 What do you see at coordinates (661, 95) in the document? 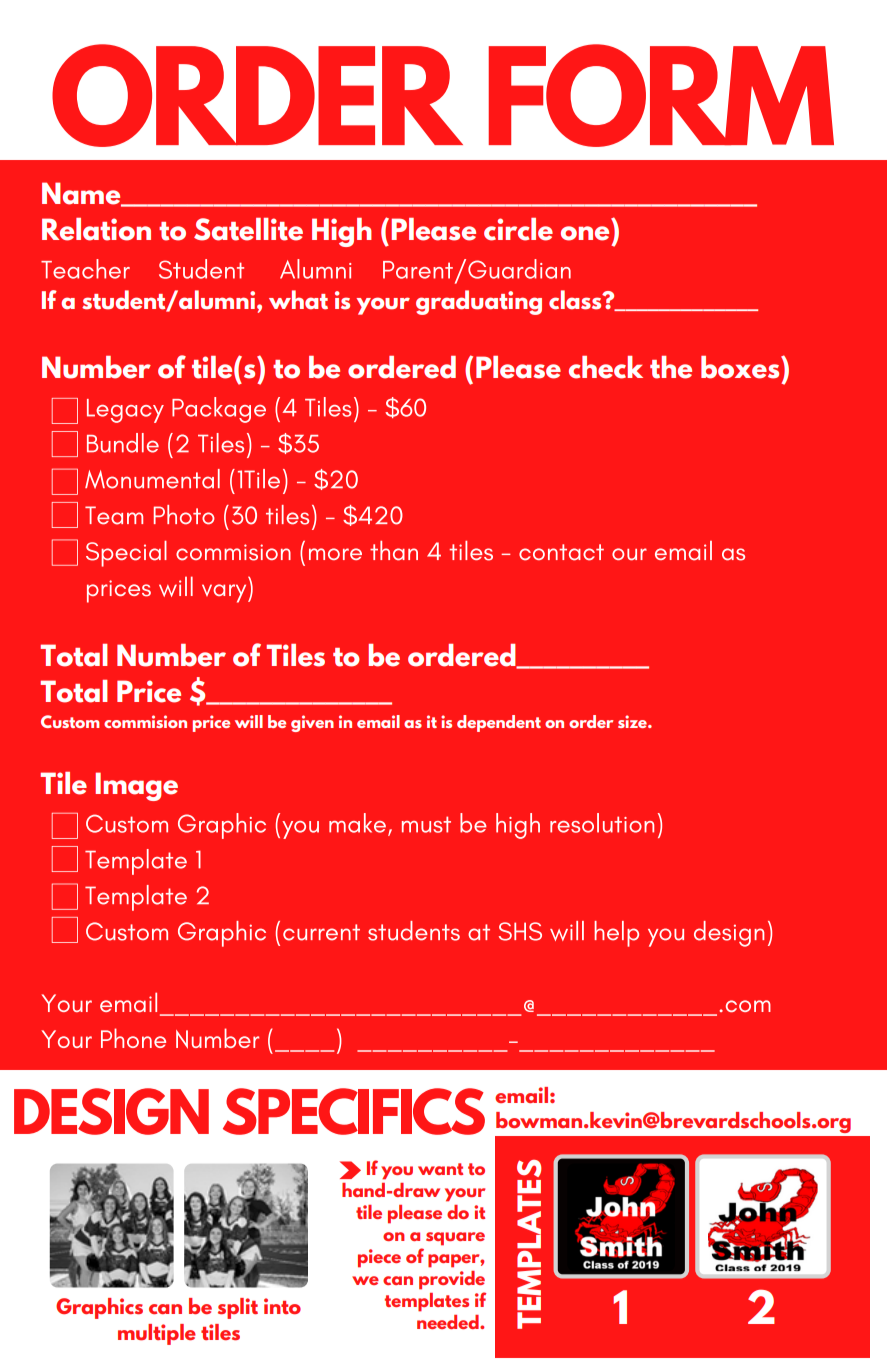
I see `FORM` at bounding box center [661, 95].
